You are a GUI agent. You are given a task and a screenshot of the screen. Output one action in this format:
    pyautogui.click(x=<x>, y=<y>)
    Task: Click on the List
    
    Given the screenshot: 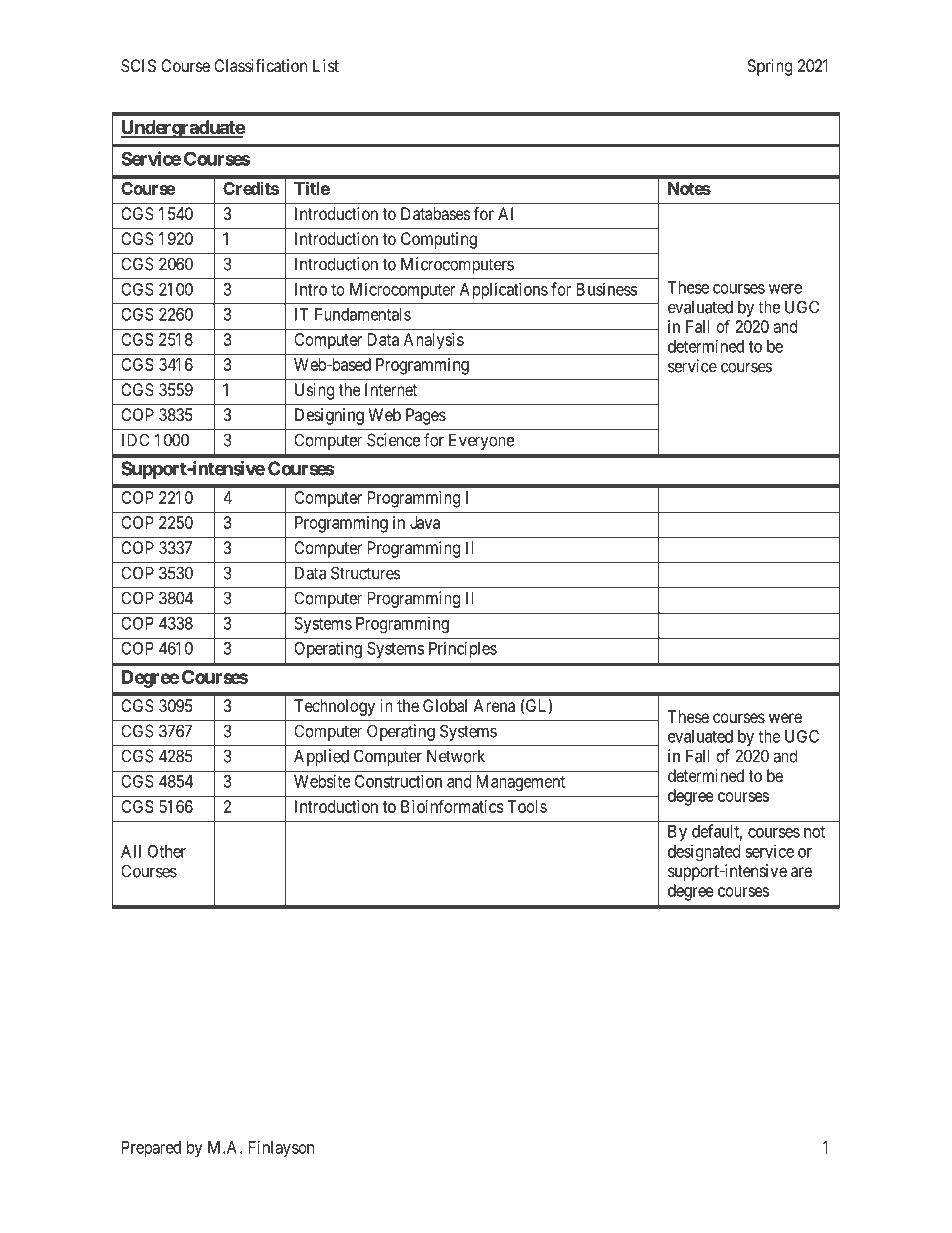 What is the action you would take?
    pyautogui.click(x=326, y=65)
